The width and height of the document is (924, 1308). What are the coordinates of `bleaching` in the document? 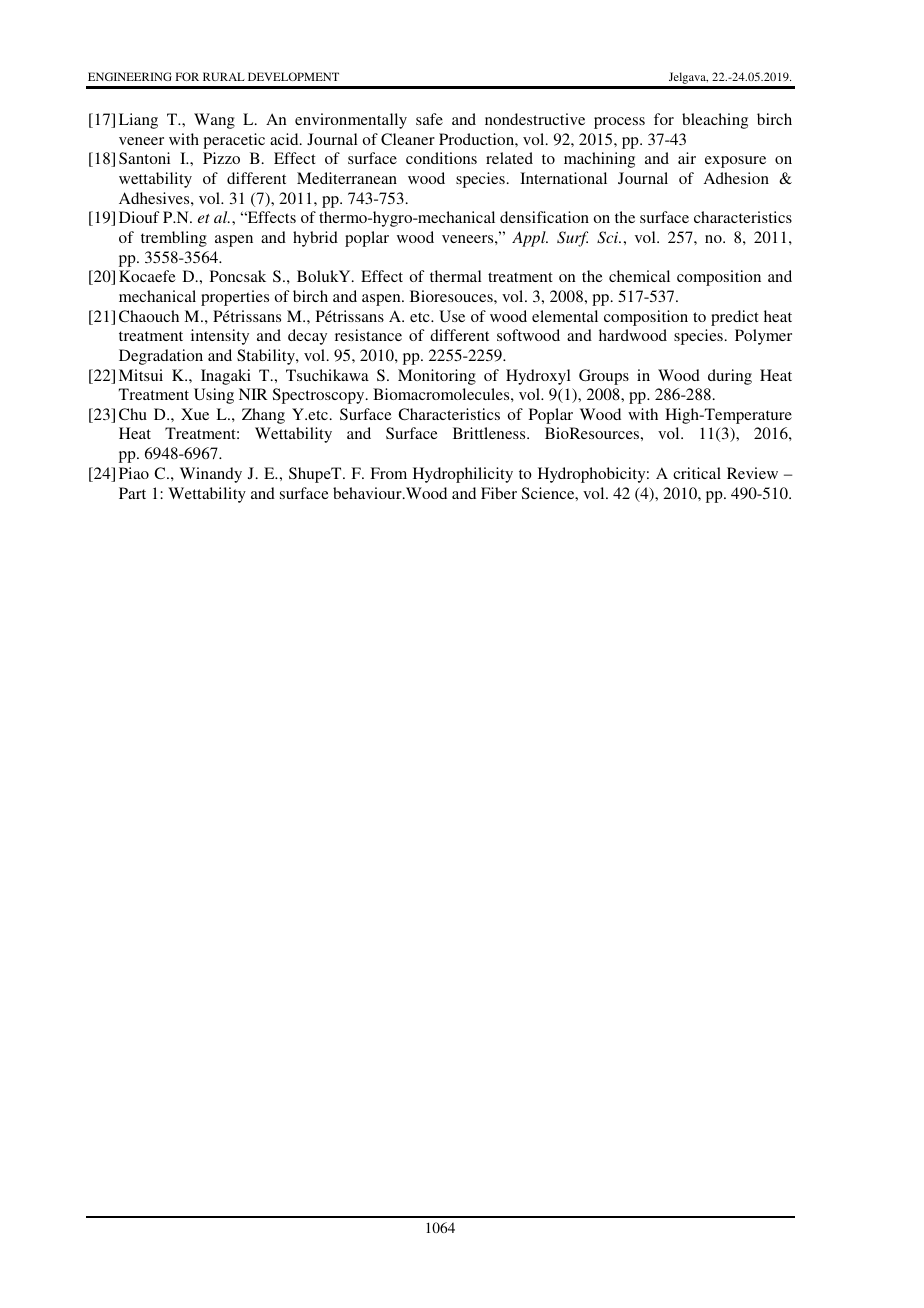 It's located at (715, 121).
